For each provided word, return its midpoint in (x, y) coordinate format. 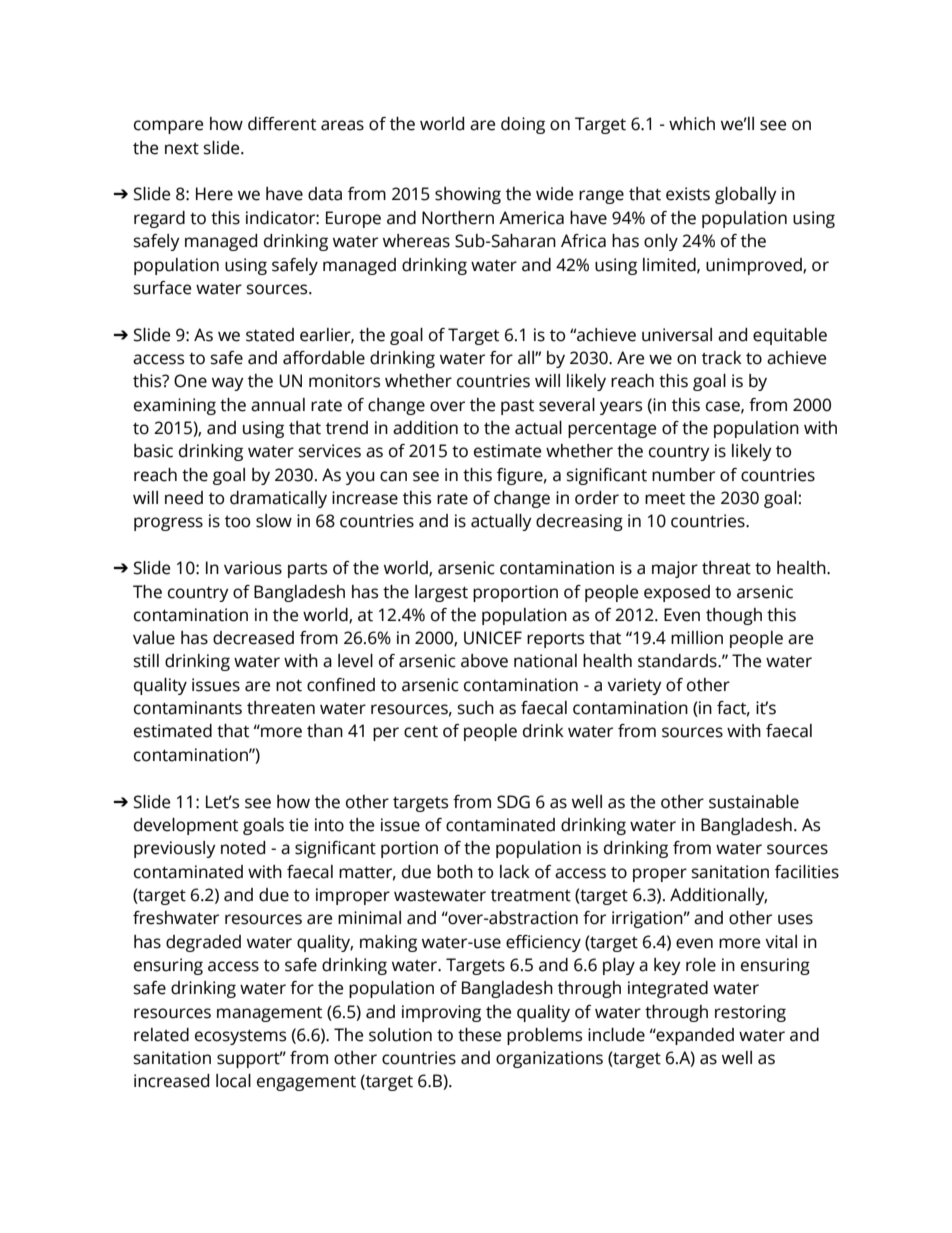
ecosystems (240, 1037)
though (734, 616)
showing (468, 195)
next (182, 149)
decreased (253, 638)
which (692, 124)
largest (441, 593)
